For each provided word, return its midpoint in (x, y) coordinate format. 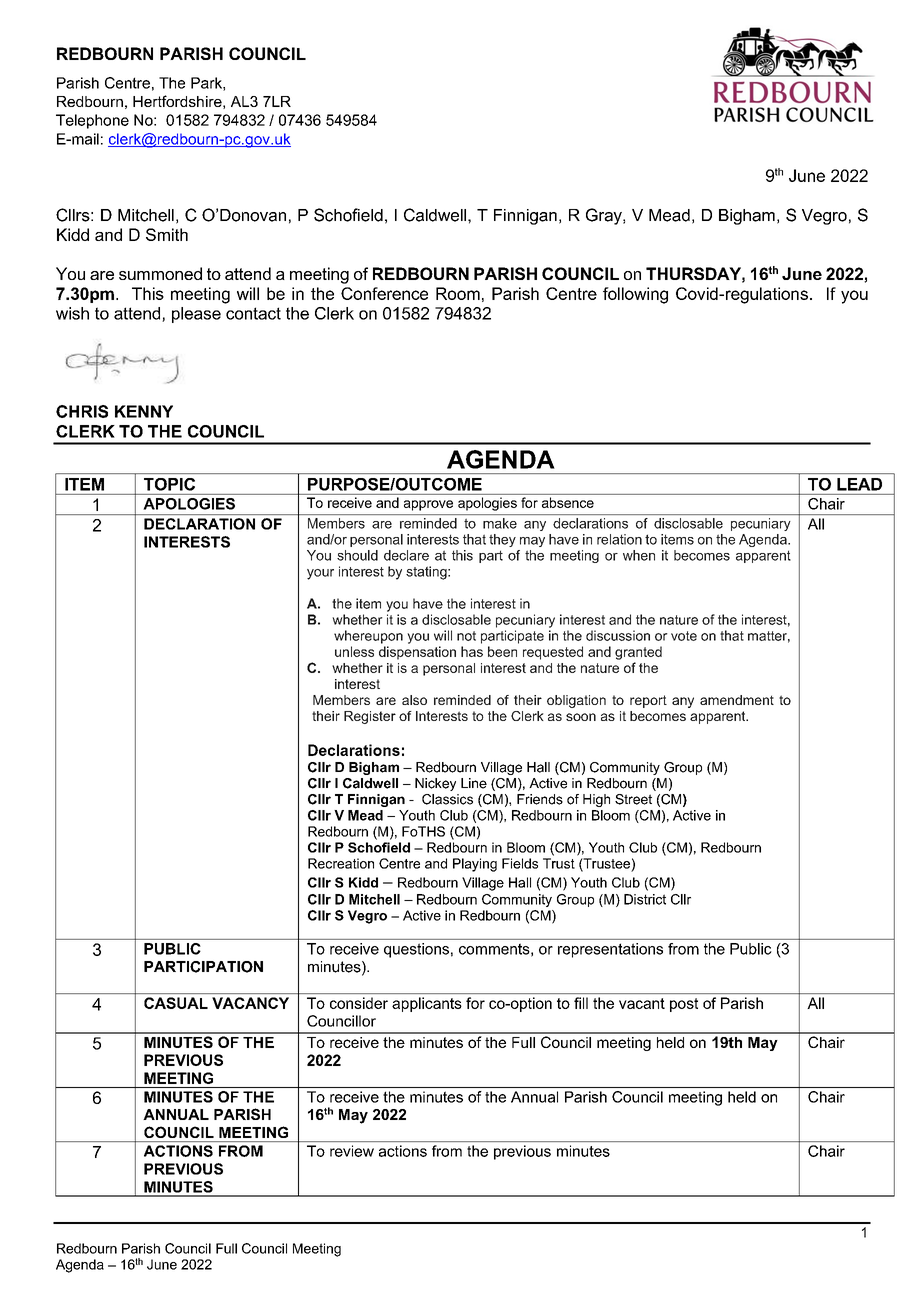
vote (684, 636)
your (320, 574)
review (352, 1151)
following (635, 295)
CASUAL (176, 1003)
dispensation (417, 653)
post (684, 1005)
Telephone (92, 121)
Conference (384, 293)
